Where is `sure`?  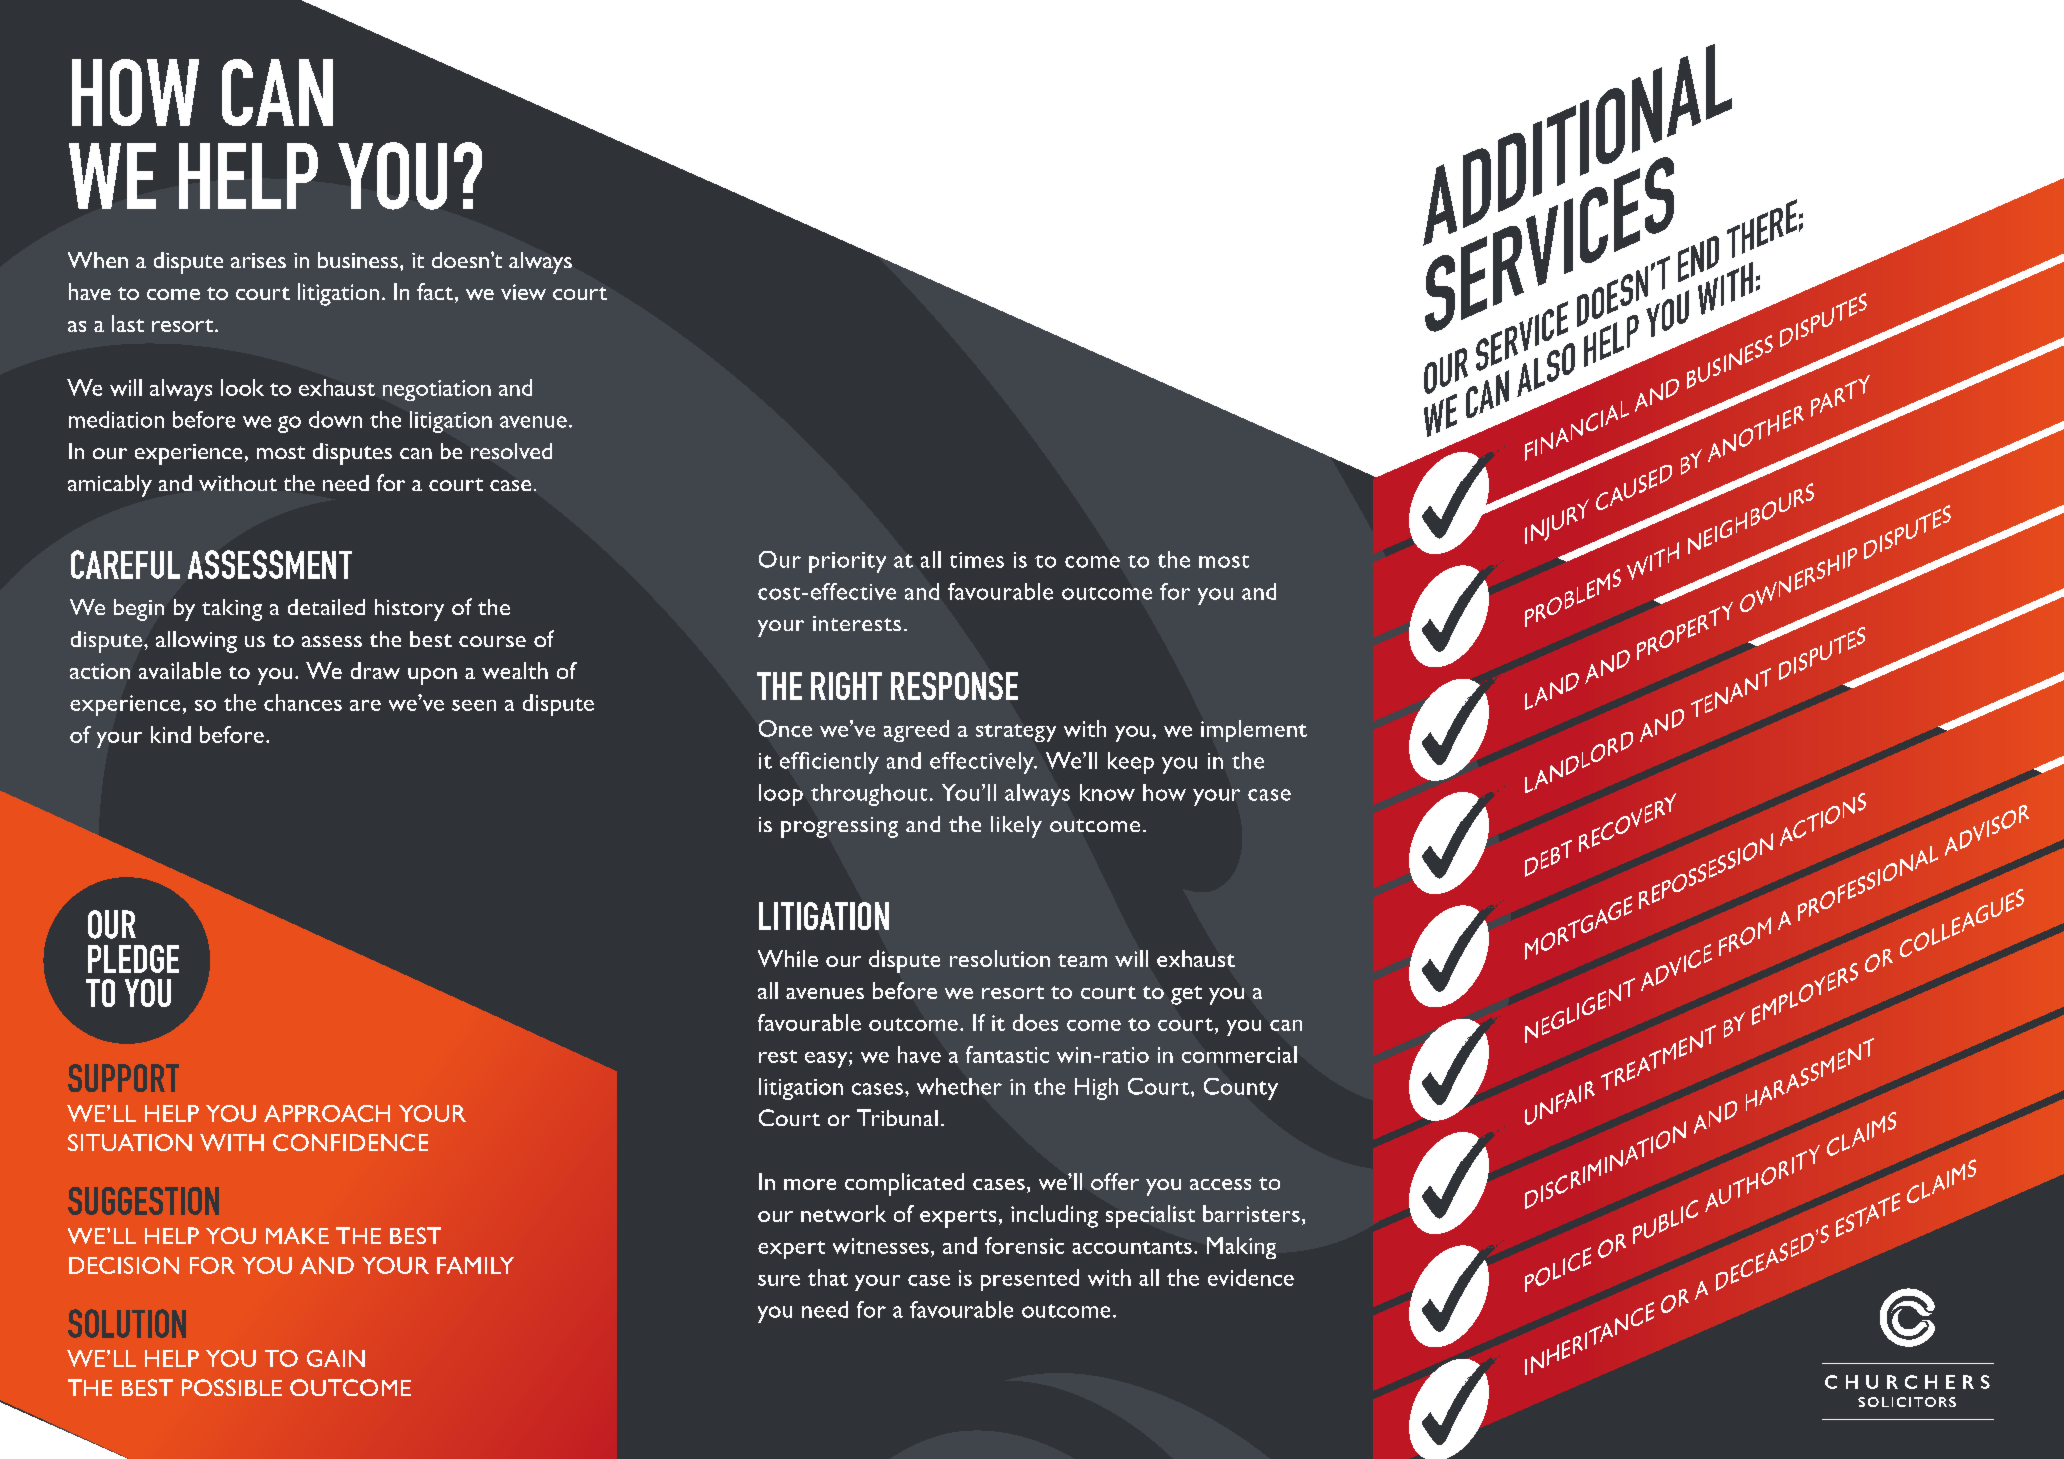
sure is located at coordinates (779, 1280).
